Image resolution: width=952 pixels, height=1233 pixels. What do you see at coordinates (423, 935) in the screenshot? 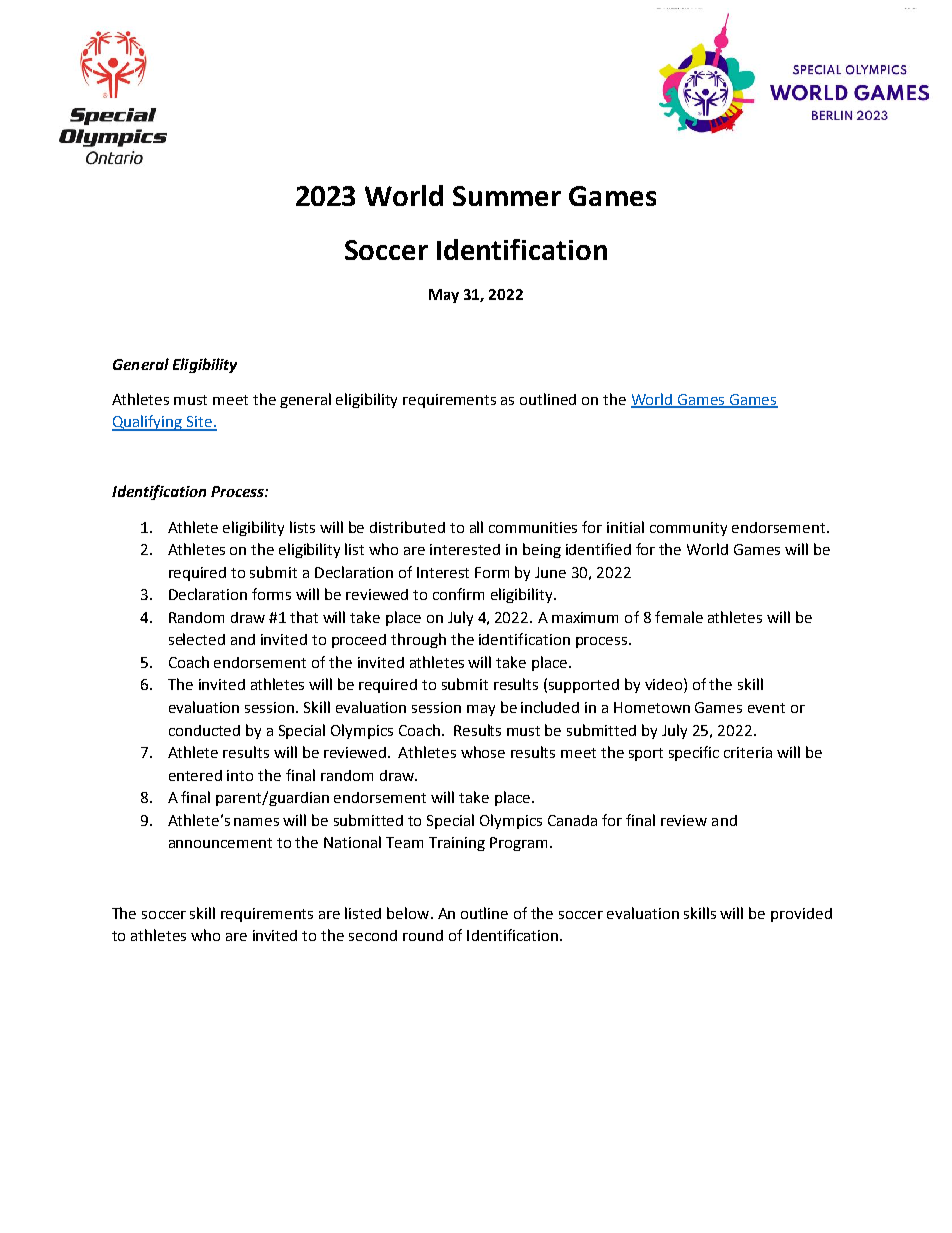
I see `round` at bounding box center [423, 935].
